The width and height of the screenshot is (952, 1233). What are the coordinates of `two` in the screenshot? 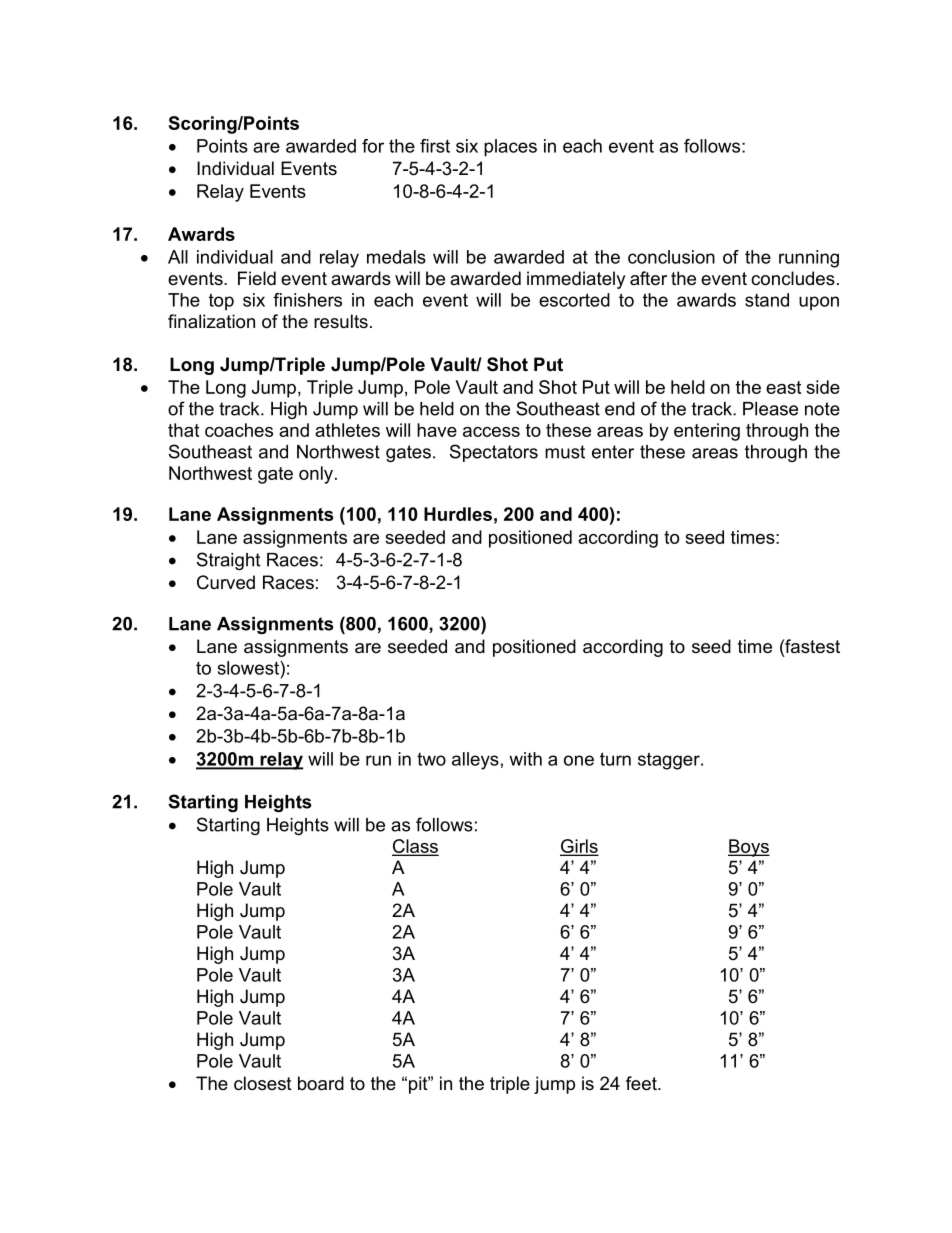 It's located at (431, 759).
